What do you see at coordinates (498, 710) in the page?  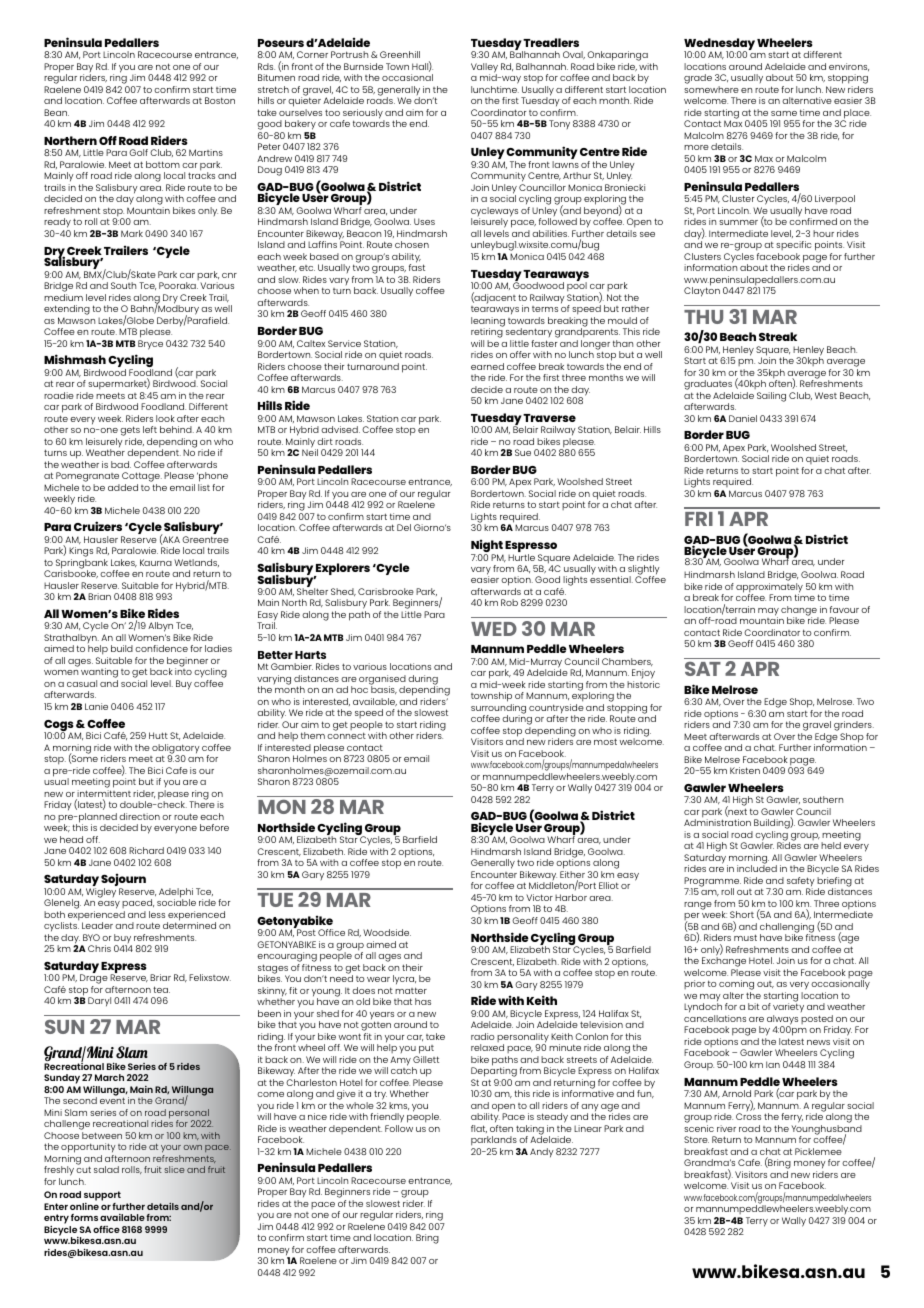 I see `surrounding` at bounding box center [498, 710].
